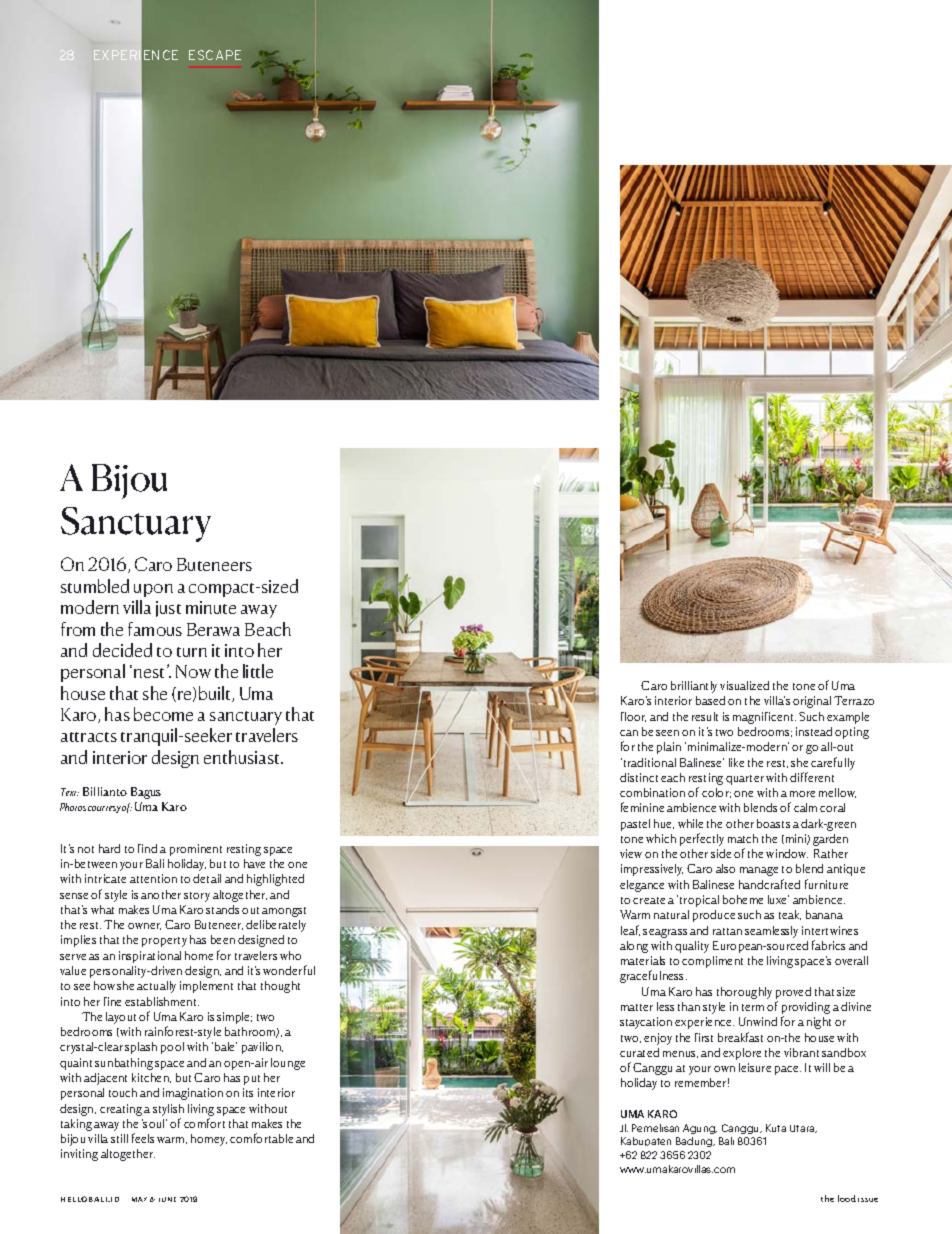 The width and height of the page is (952, 1234). I want to click on feels, so click(143, 1138).
